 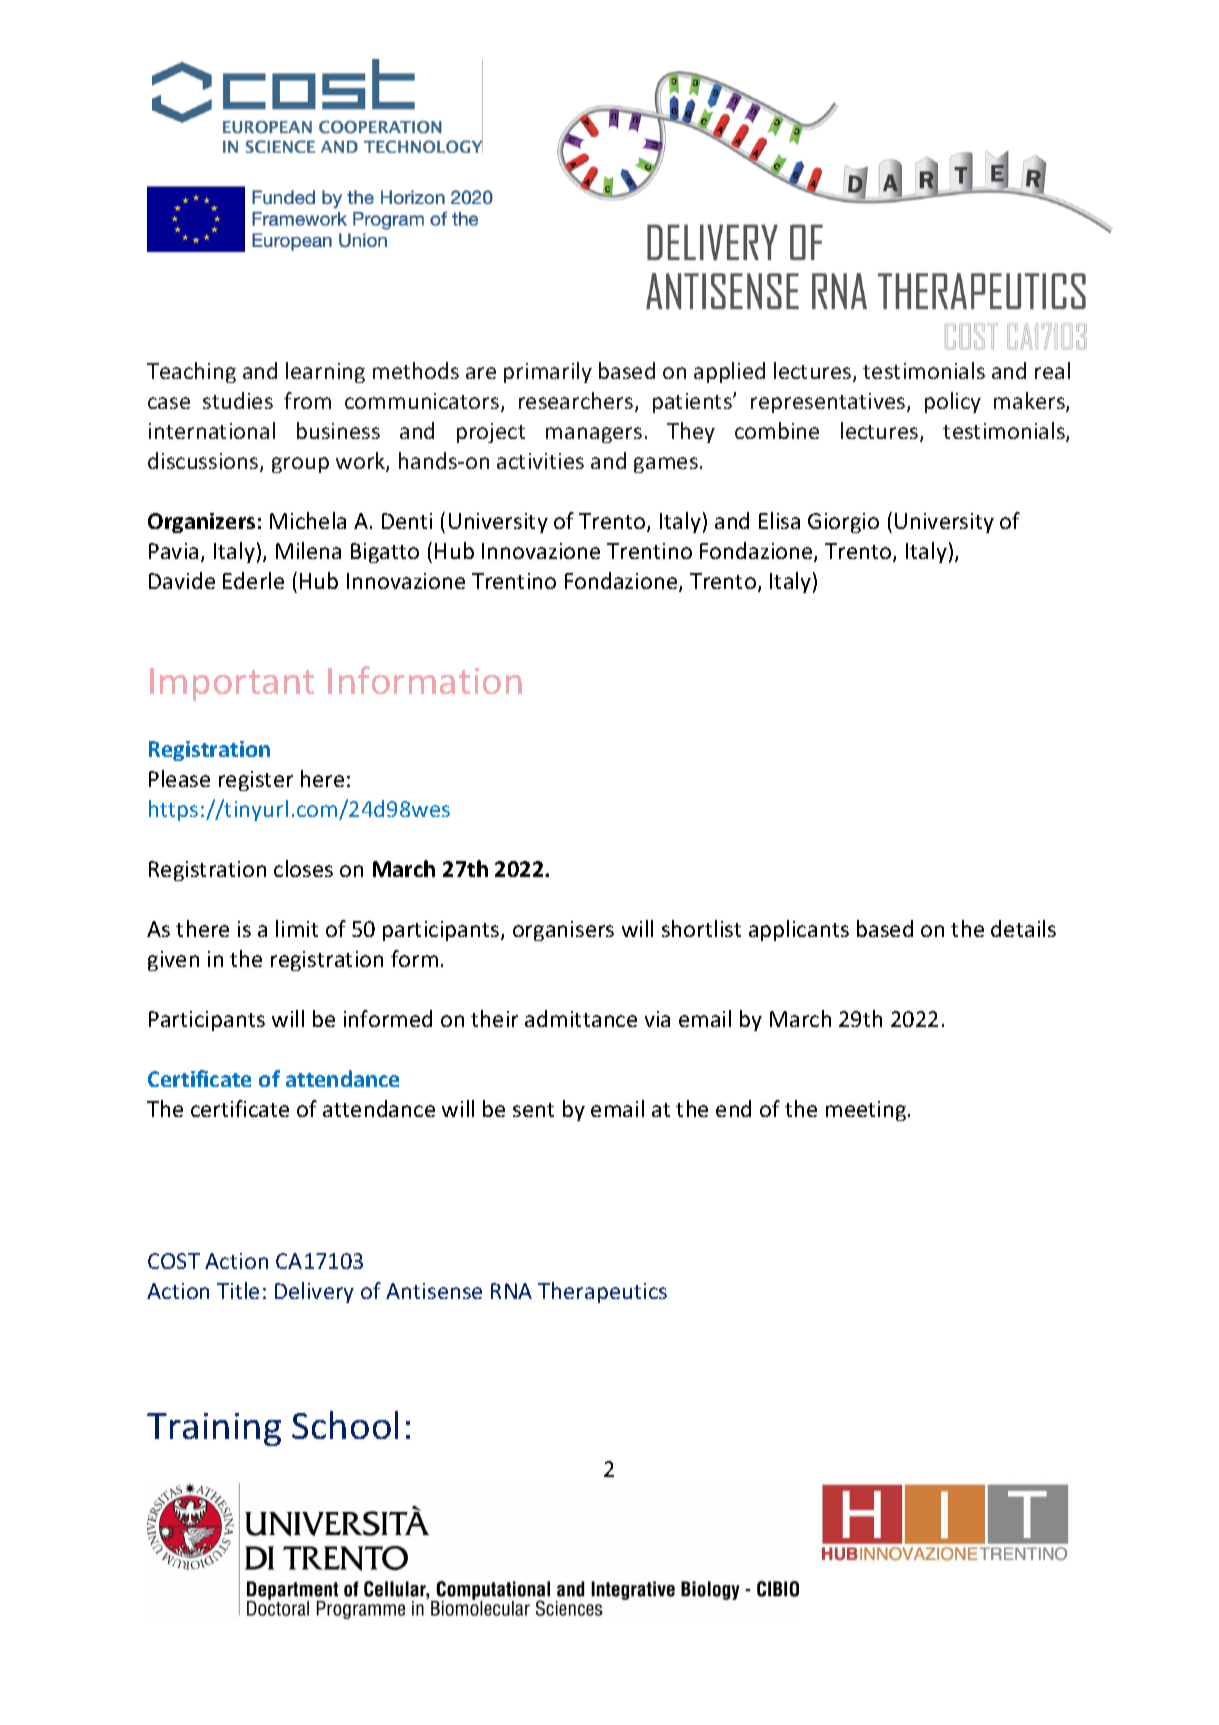 I want to click on meeting, so click(x=867, y=1111).
